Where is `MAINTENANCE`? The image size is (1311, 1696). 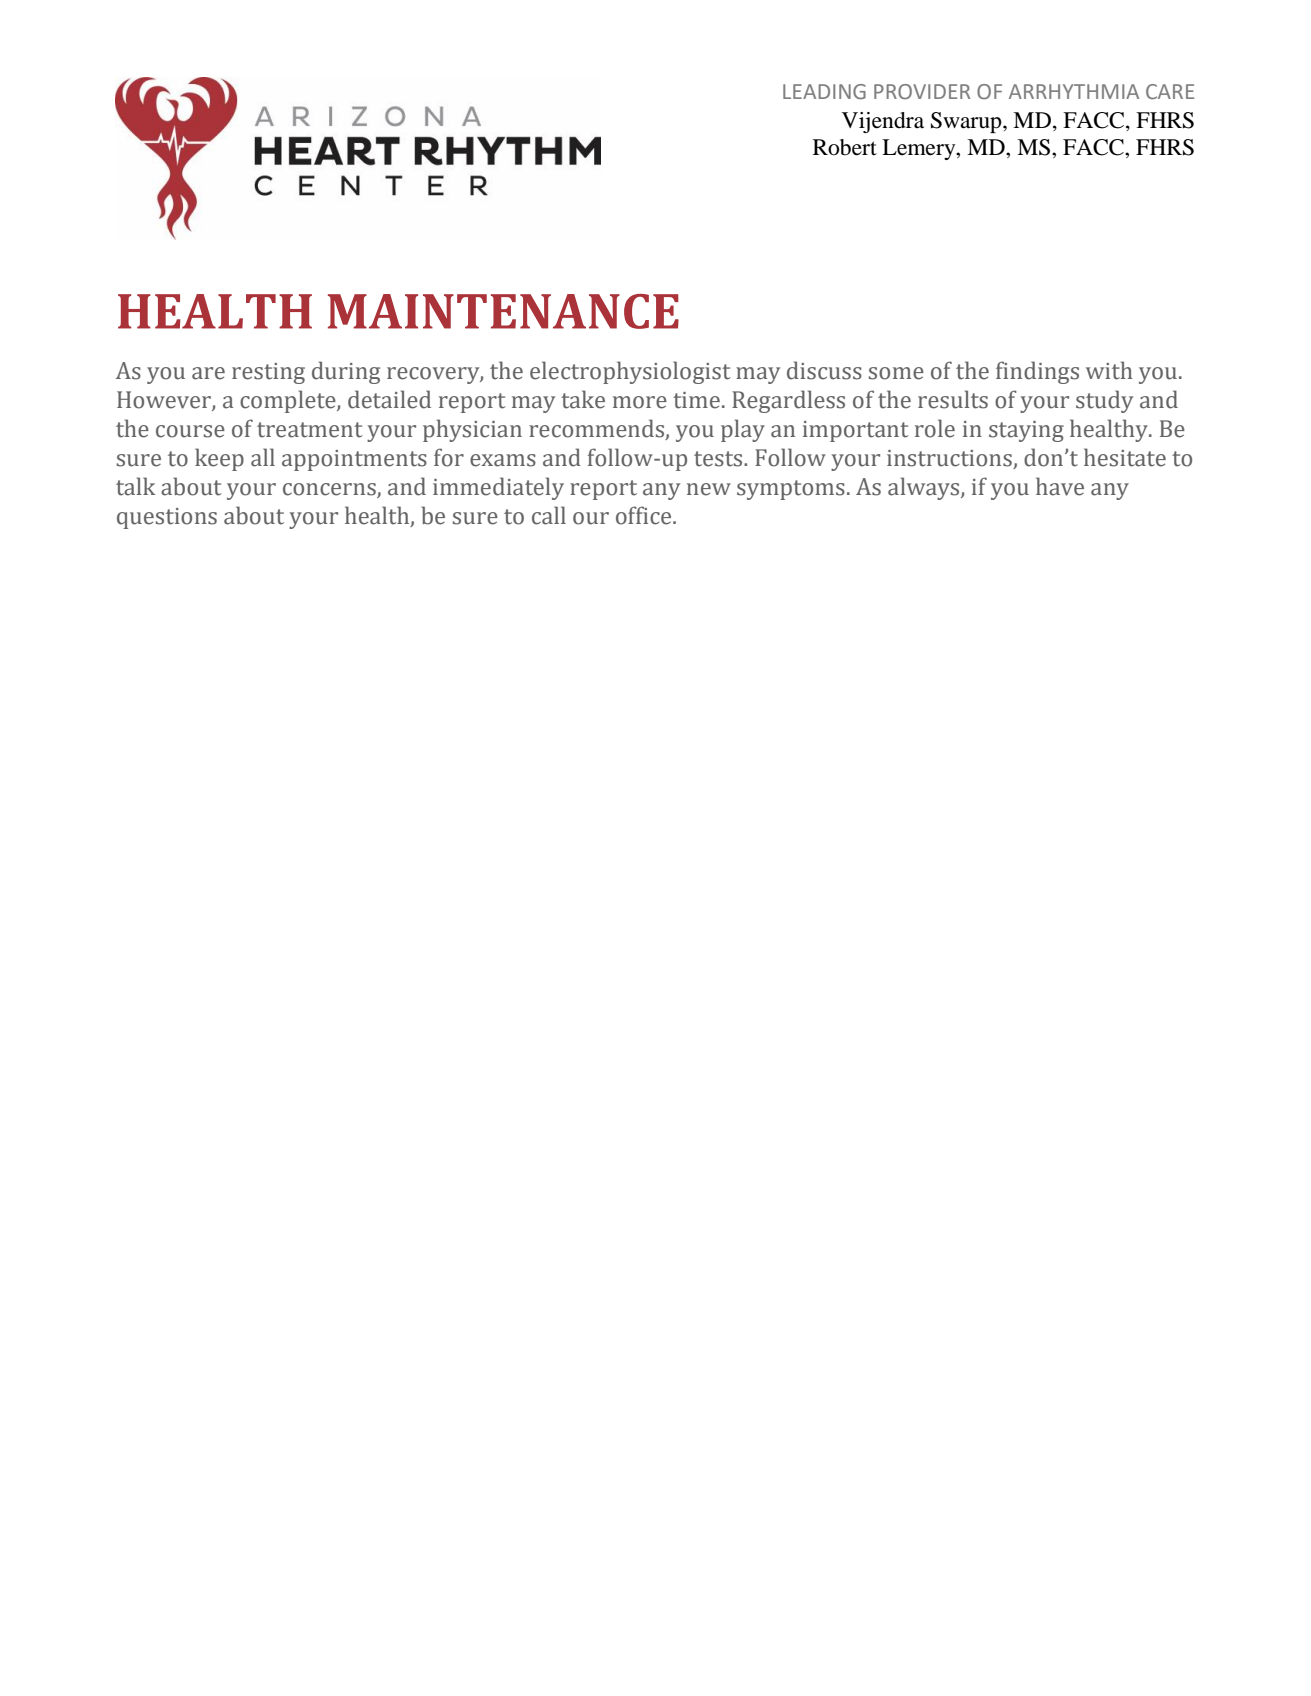
MAINTENANCE is located at coordinates (503, 311).
